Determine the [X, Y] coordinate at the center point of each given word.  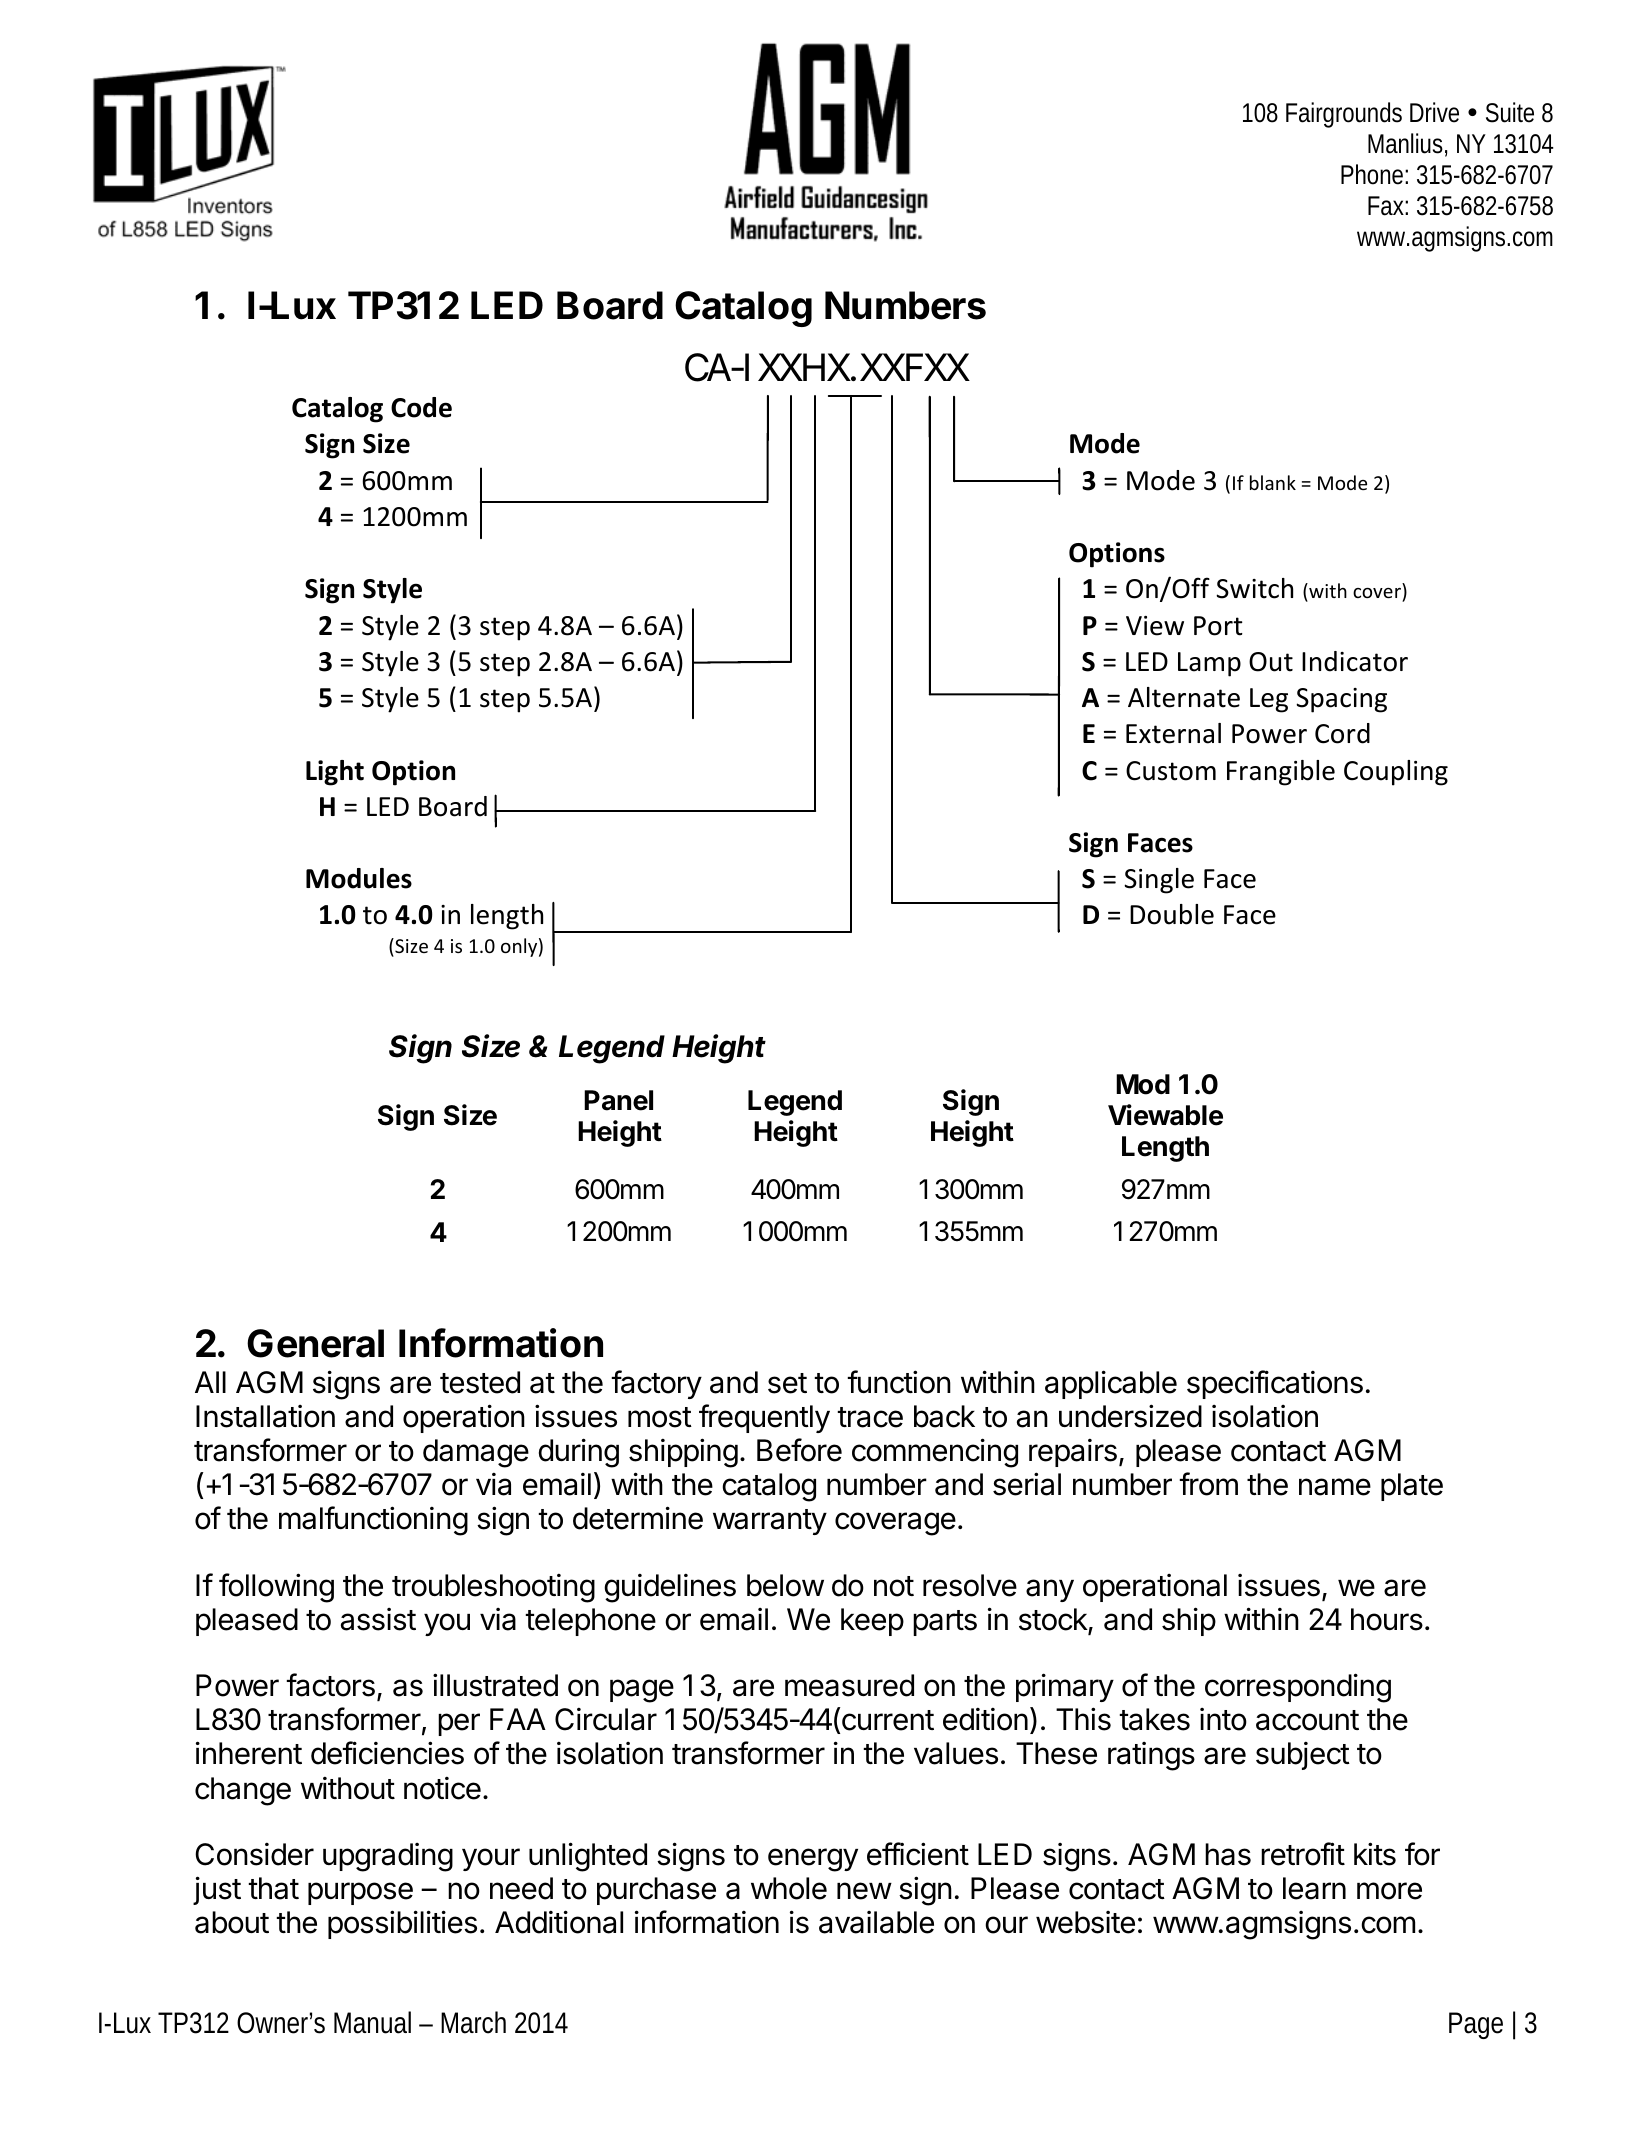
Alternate [1184, 697]
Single [1159, 881]
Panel [618, 1100]
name [1335, 1487]
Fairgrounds [1344, 115]
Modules [359, 878]
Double [1172, 914]
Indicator [1355, 661]
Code [421, 407]
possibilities [402, 1924]
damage [476, 1453]
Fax [1388, 206]
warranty [770, 1522]
